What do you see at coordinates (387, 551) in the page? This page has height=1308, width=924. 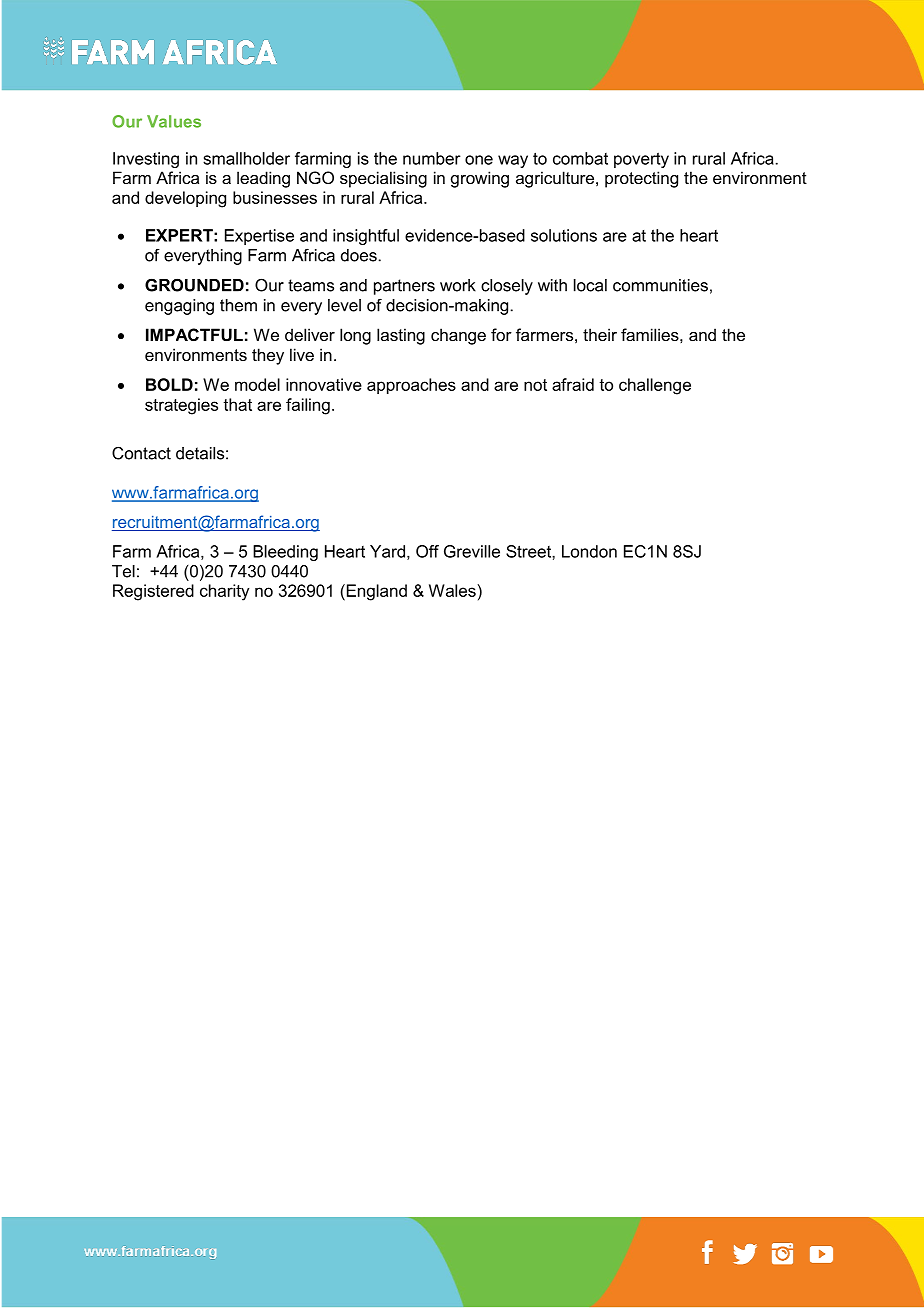 I see `Yard` at bounding box center [387, 551].
